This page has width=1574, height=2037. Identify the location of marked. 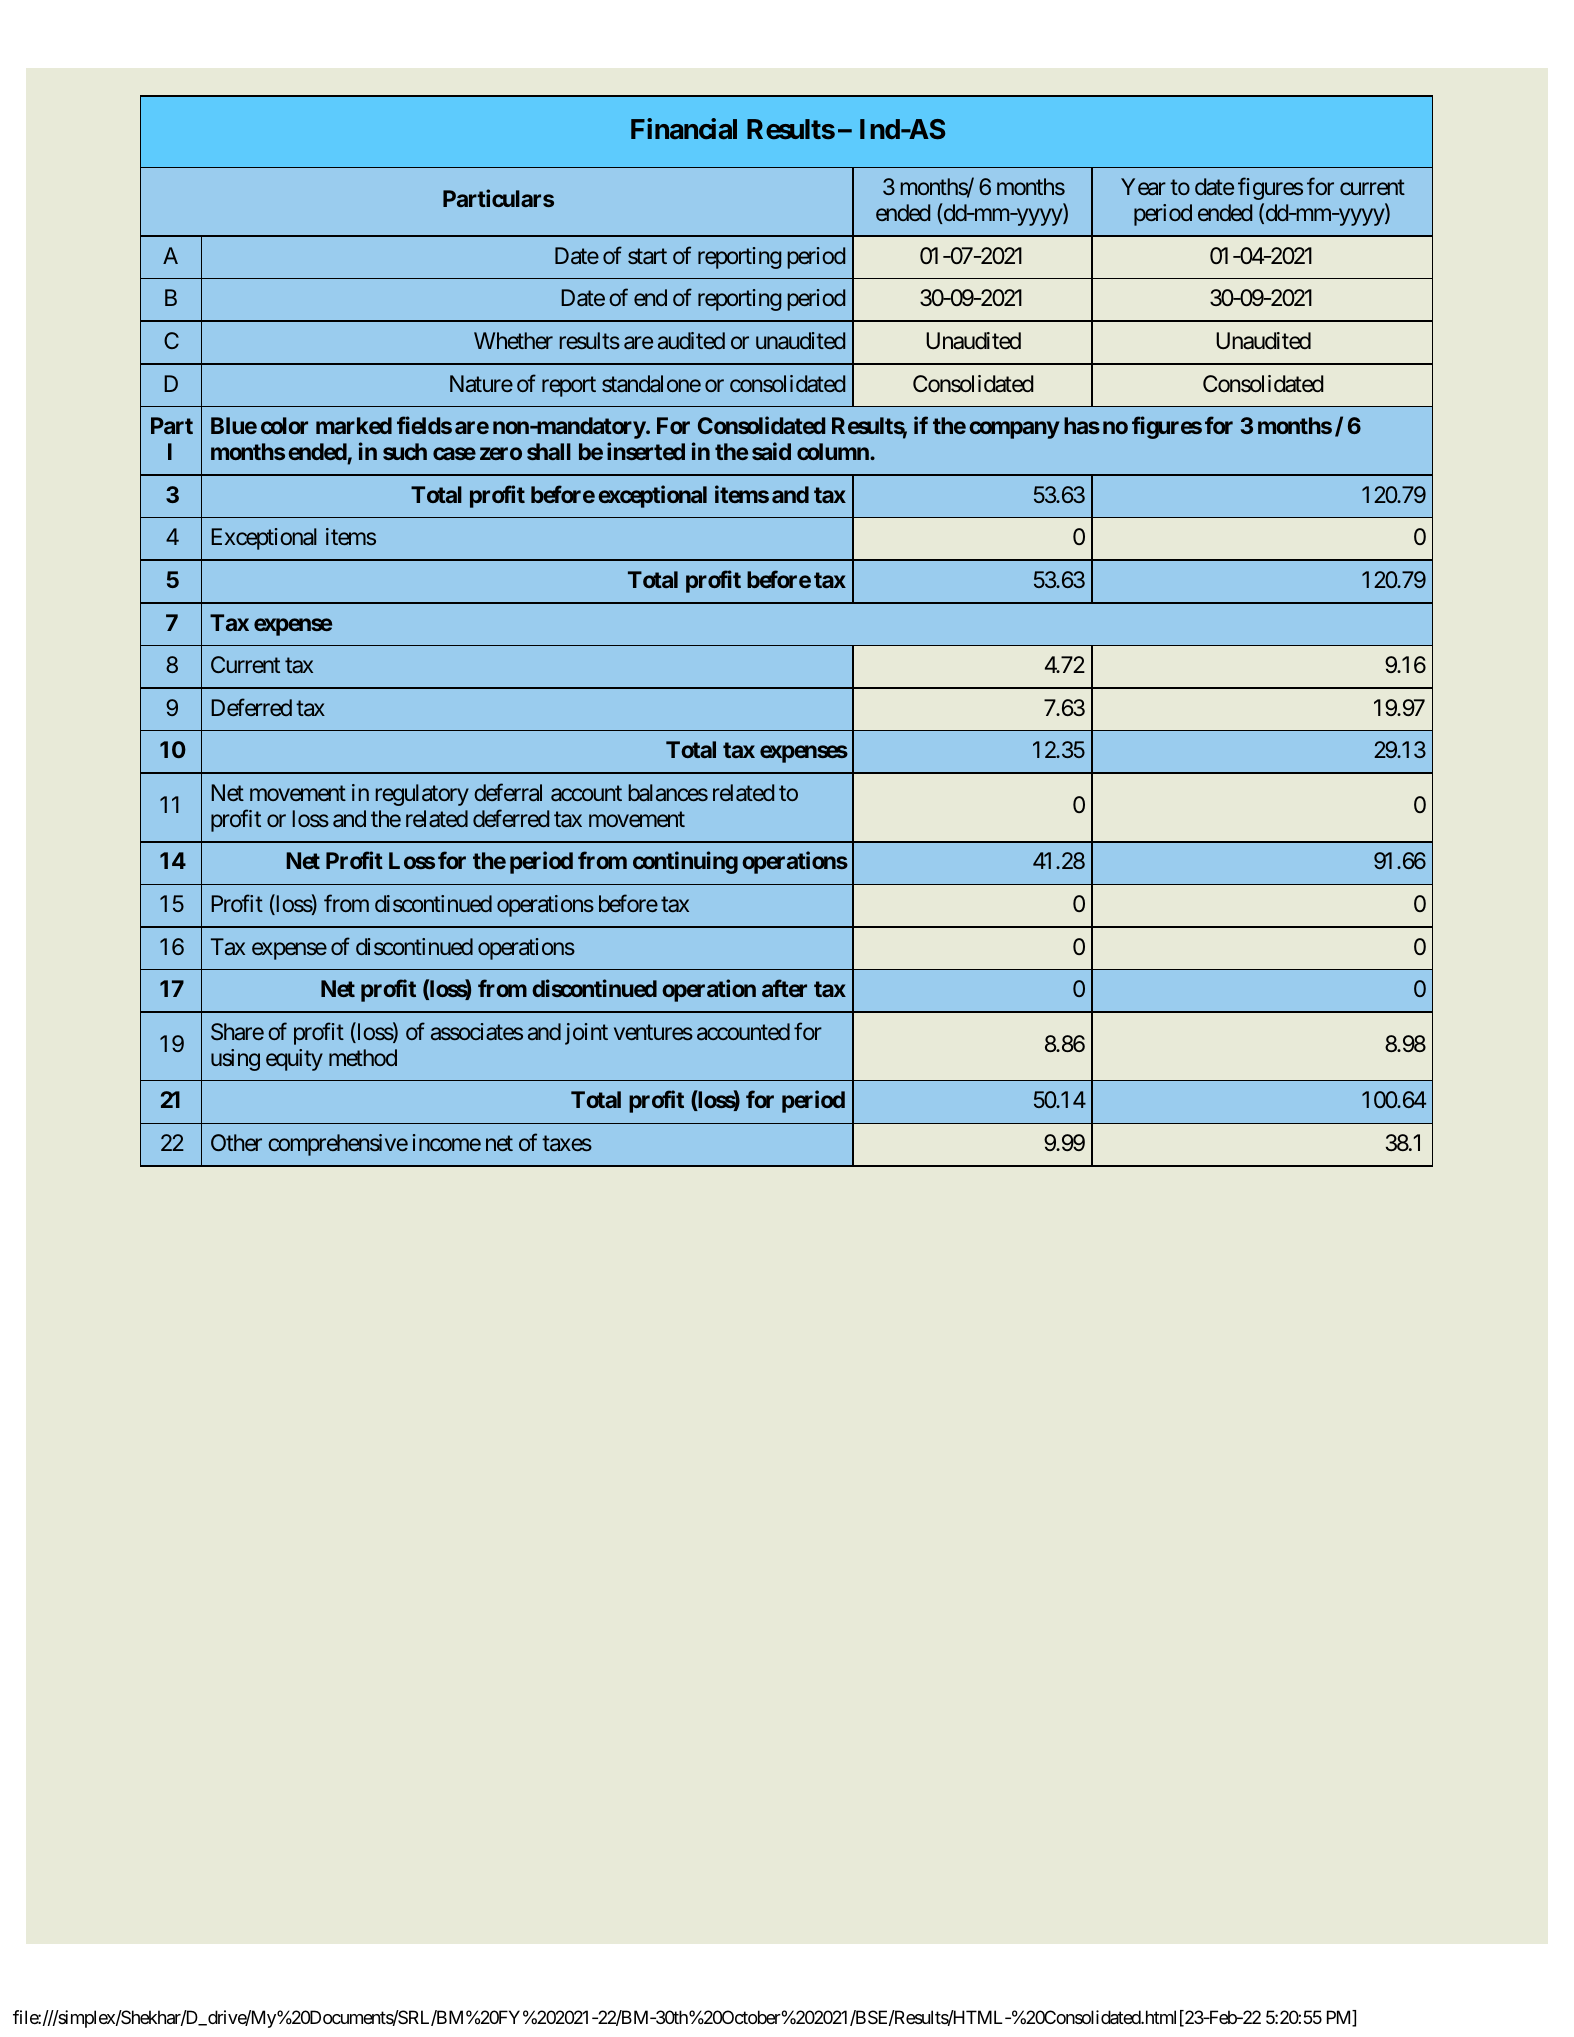
(354, 425).
